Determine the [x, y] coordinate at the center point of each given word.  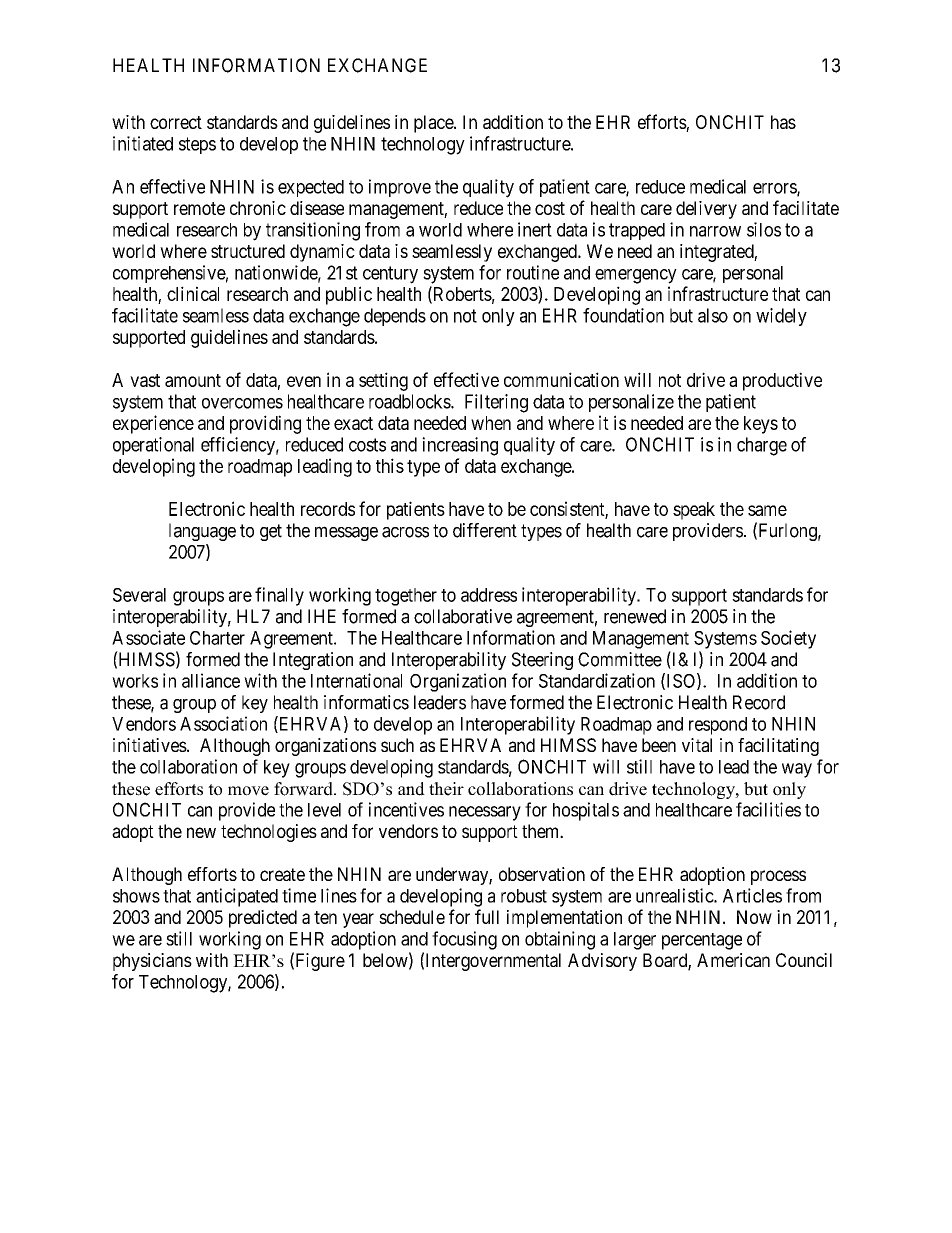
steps [197, 145]
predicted [263, 919]
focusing [464, 940]
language [202, 532]
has [783, 122]
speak [694, 511]
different [485, 530]
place [434, 124]
